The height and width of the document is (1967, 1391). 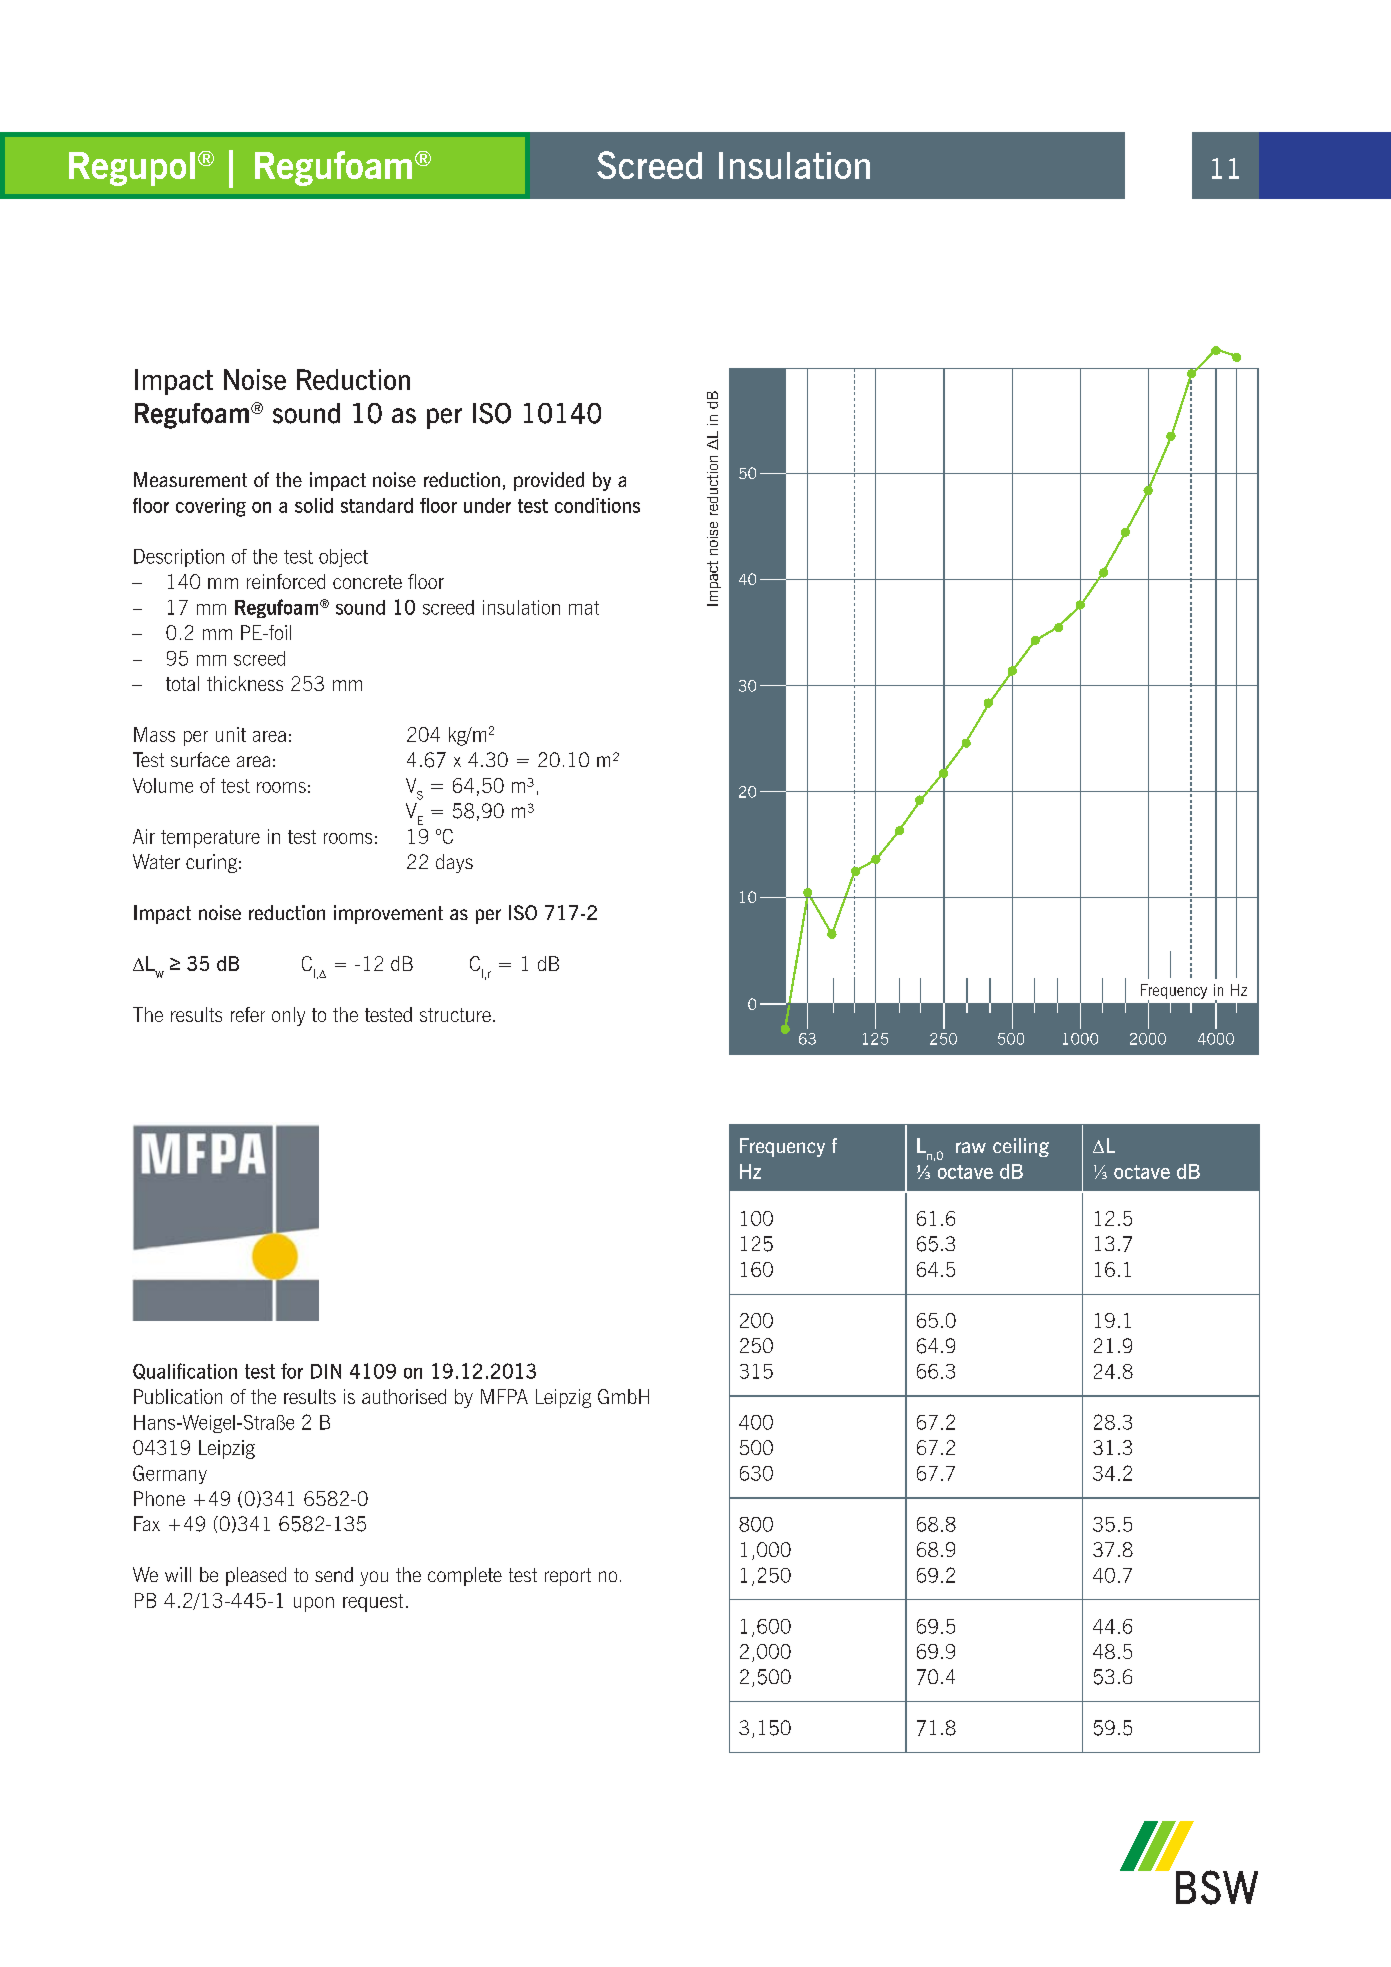 What do you see at coordinates (248, 1014) in the document?
I see `refer` at bounding box center [248, 1014].
